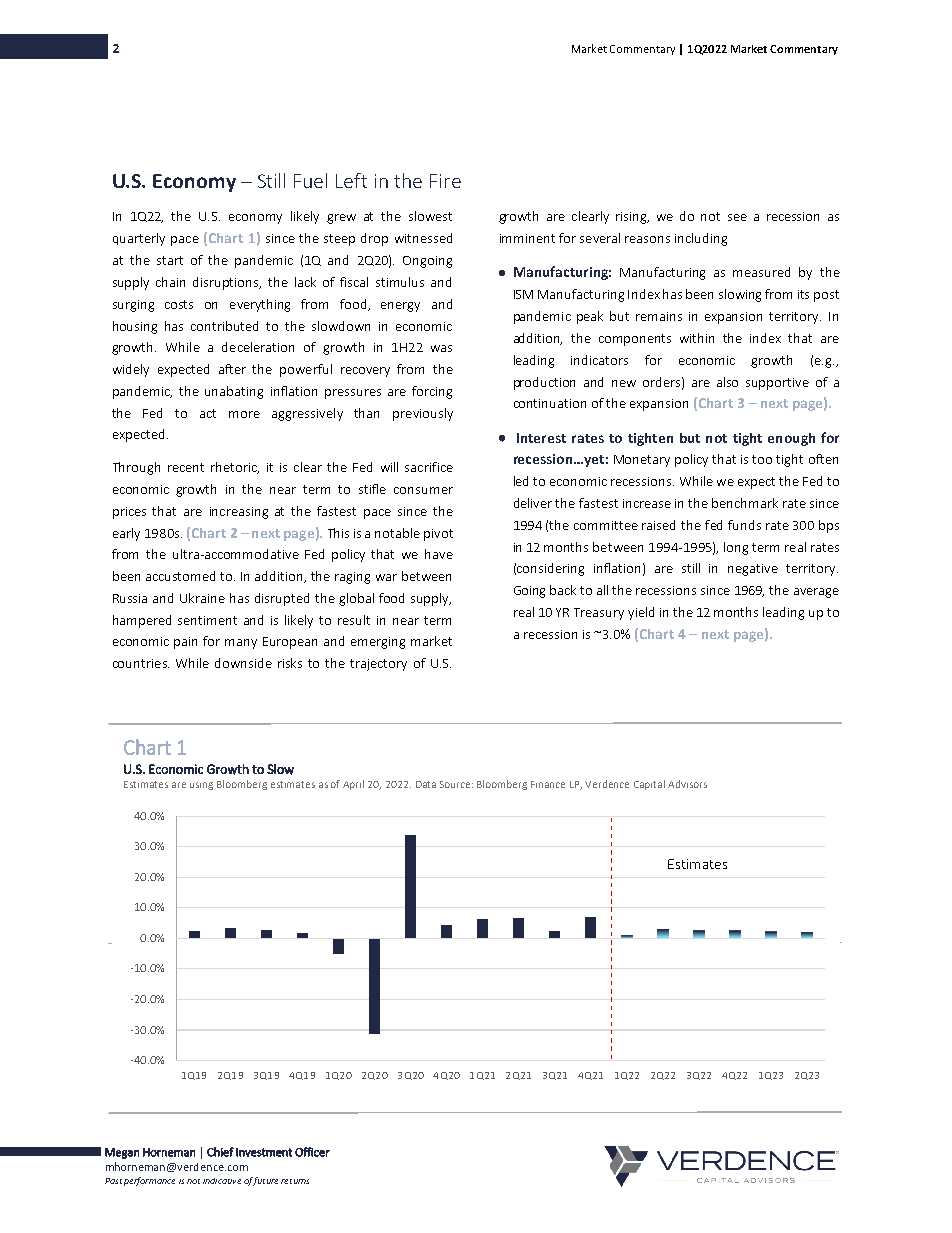 This image has height=1233, width=952. Describe the element at coordinates (737, 217) in the image. I see `see` at that location.
